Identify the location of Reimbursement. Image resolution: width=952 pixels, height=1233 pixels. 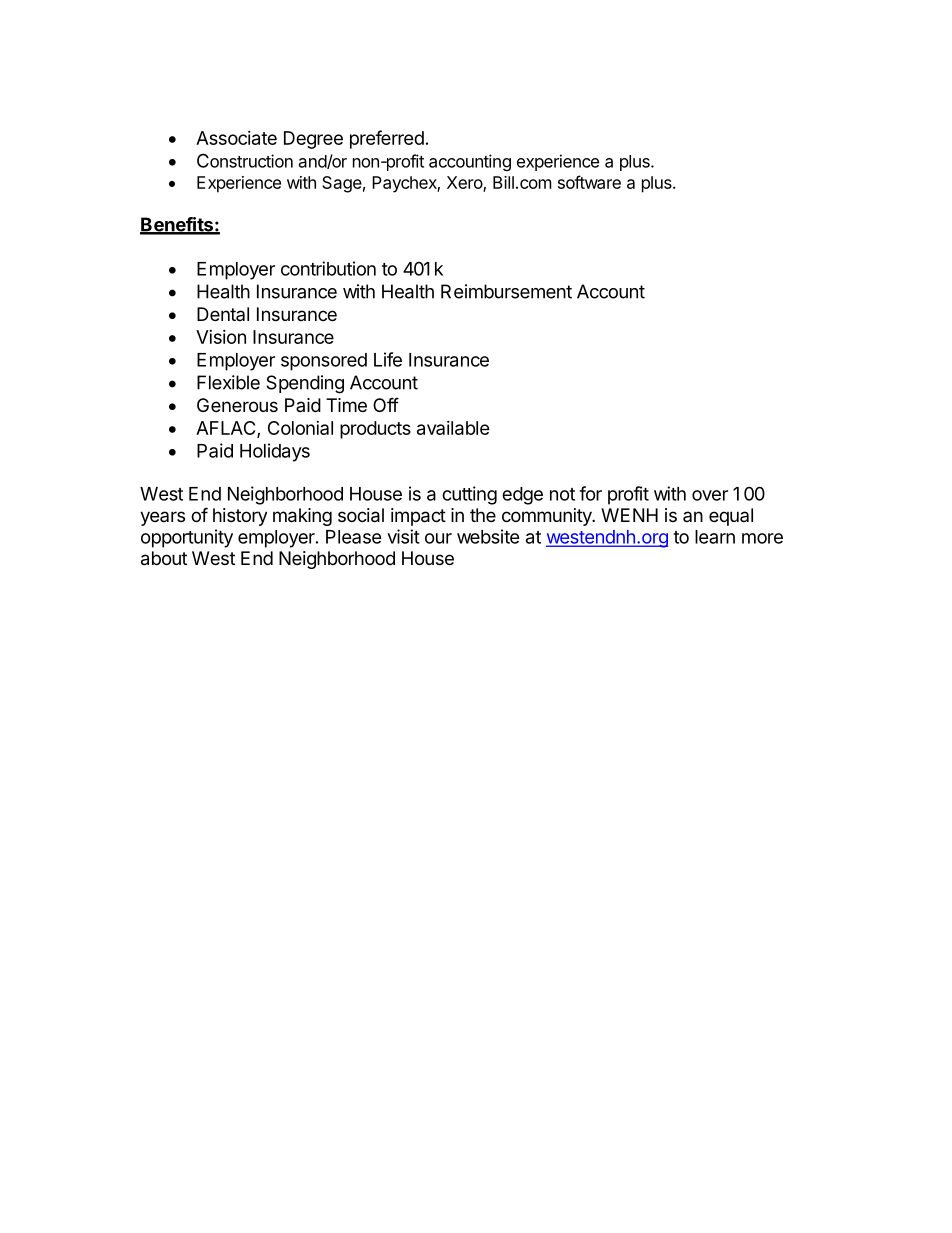
(506, 291).
